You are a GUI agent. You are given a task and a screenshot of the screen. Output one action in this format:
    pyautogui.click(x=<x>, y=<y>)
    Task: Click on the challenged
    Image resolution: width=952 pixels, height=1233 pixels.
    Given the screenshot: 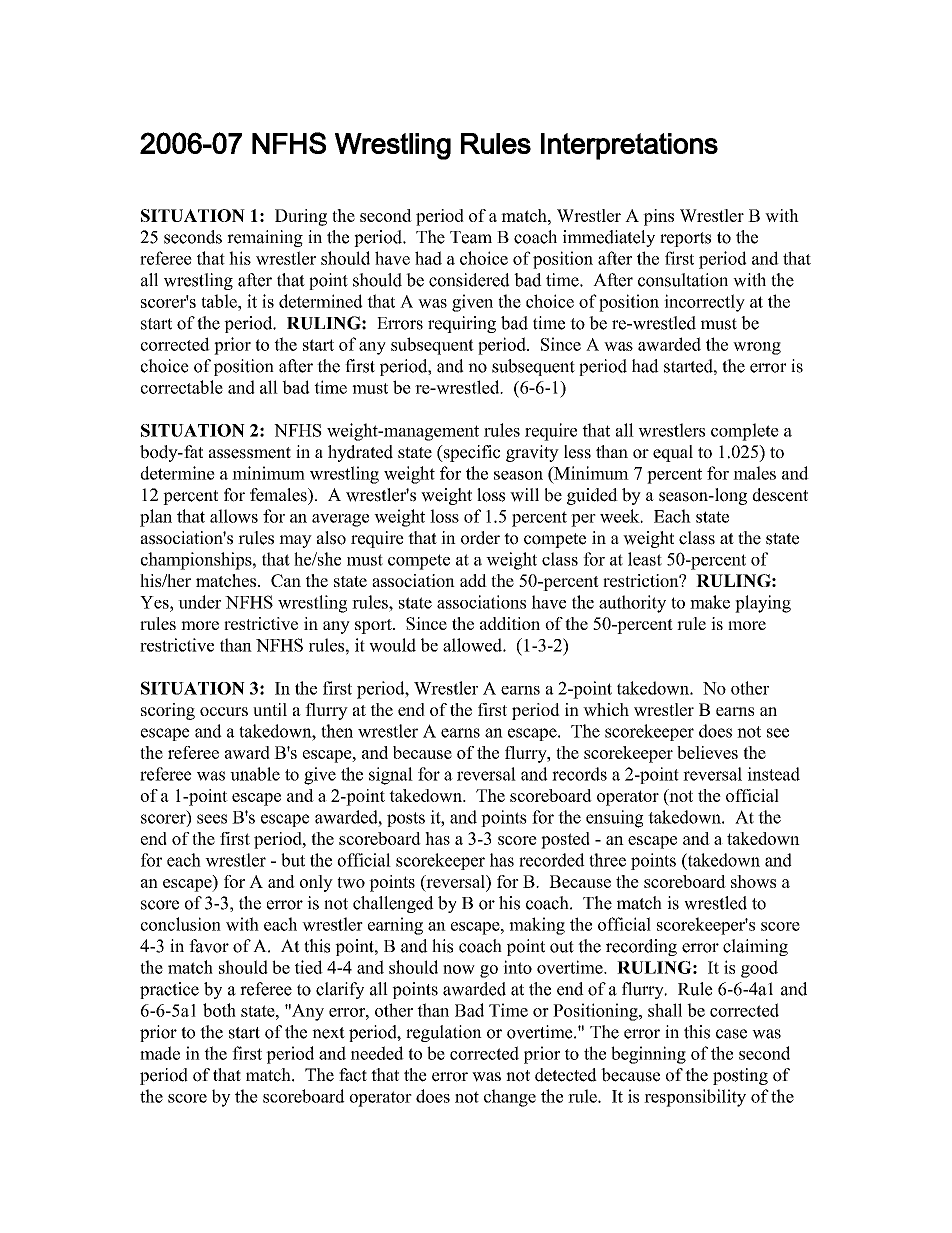 What is the action you would take?
    pyautogui.click(x=393, y=904)
